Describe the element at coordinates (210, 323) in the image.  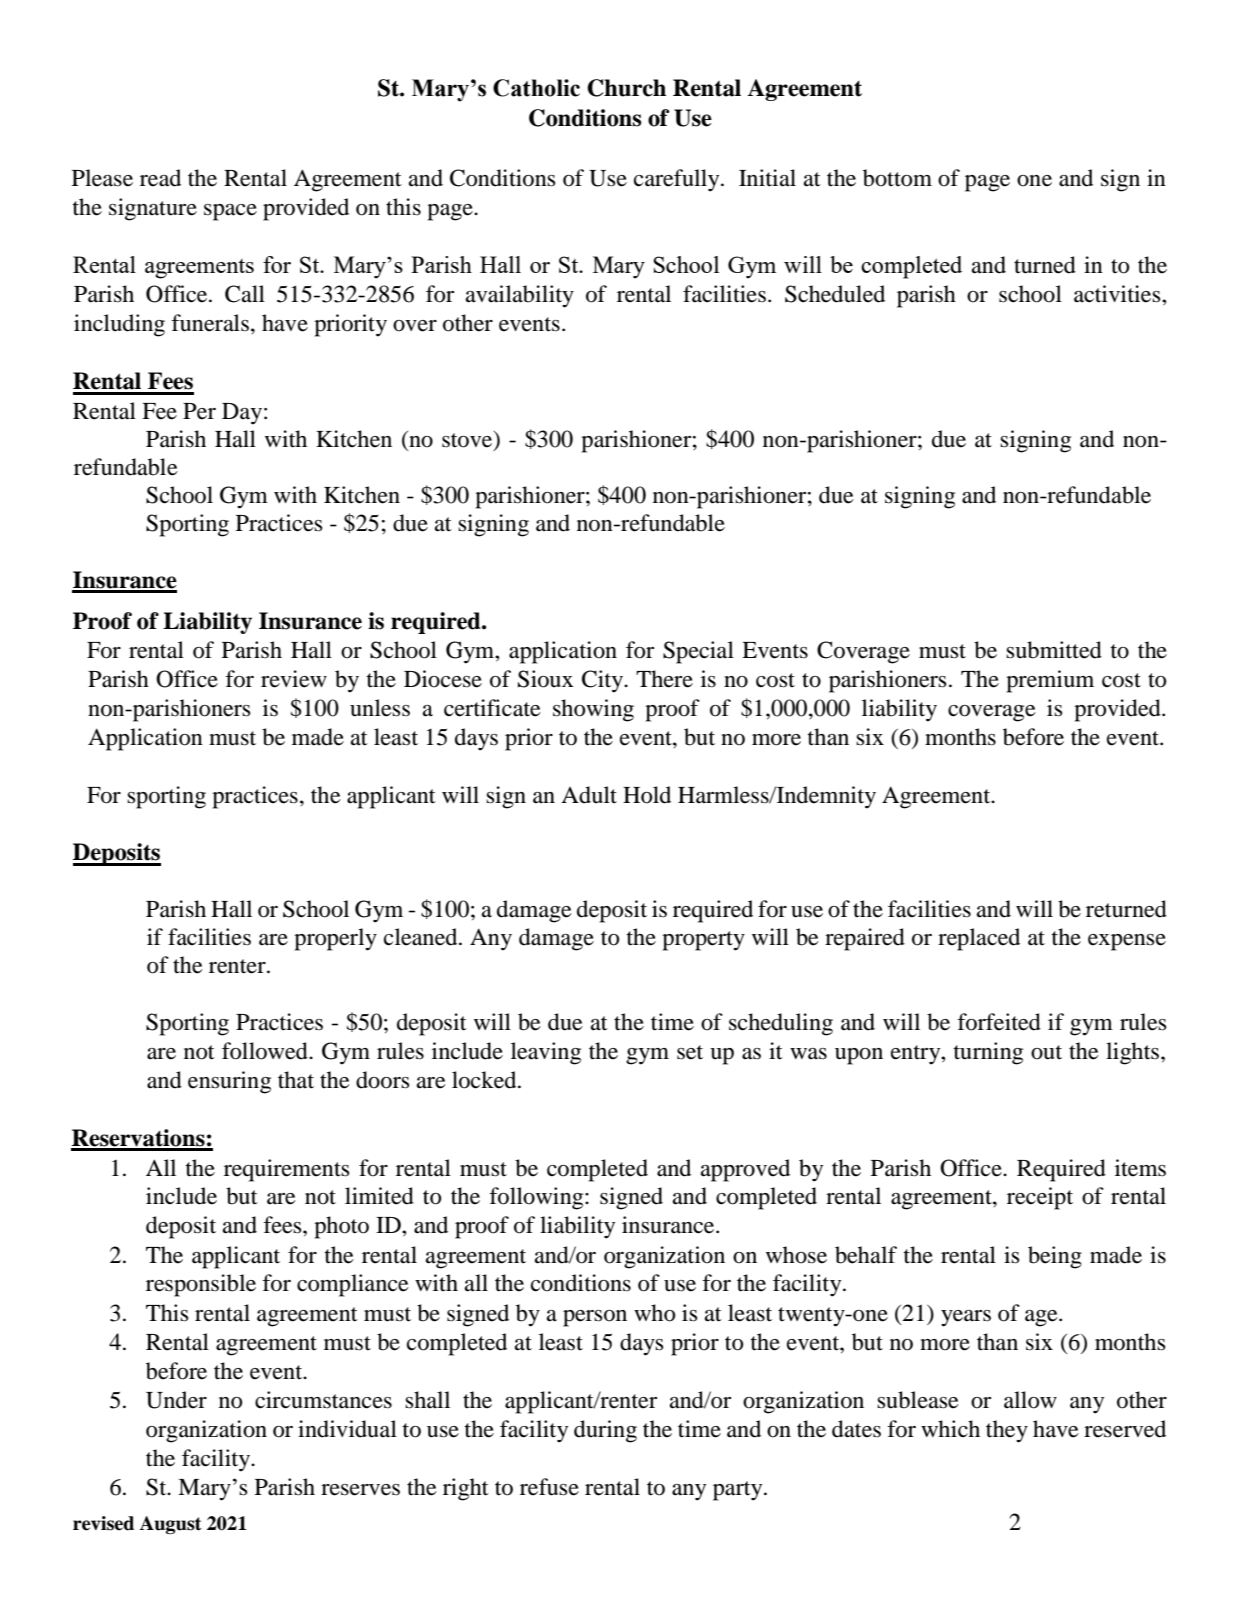
I see `funerals` at that location.
